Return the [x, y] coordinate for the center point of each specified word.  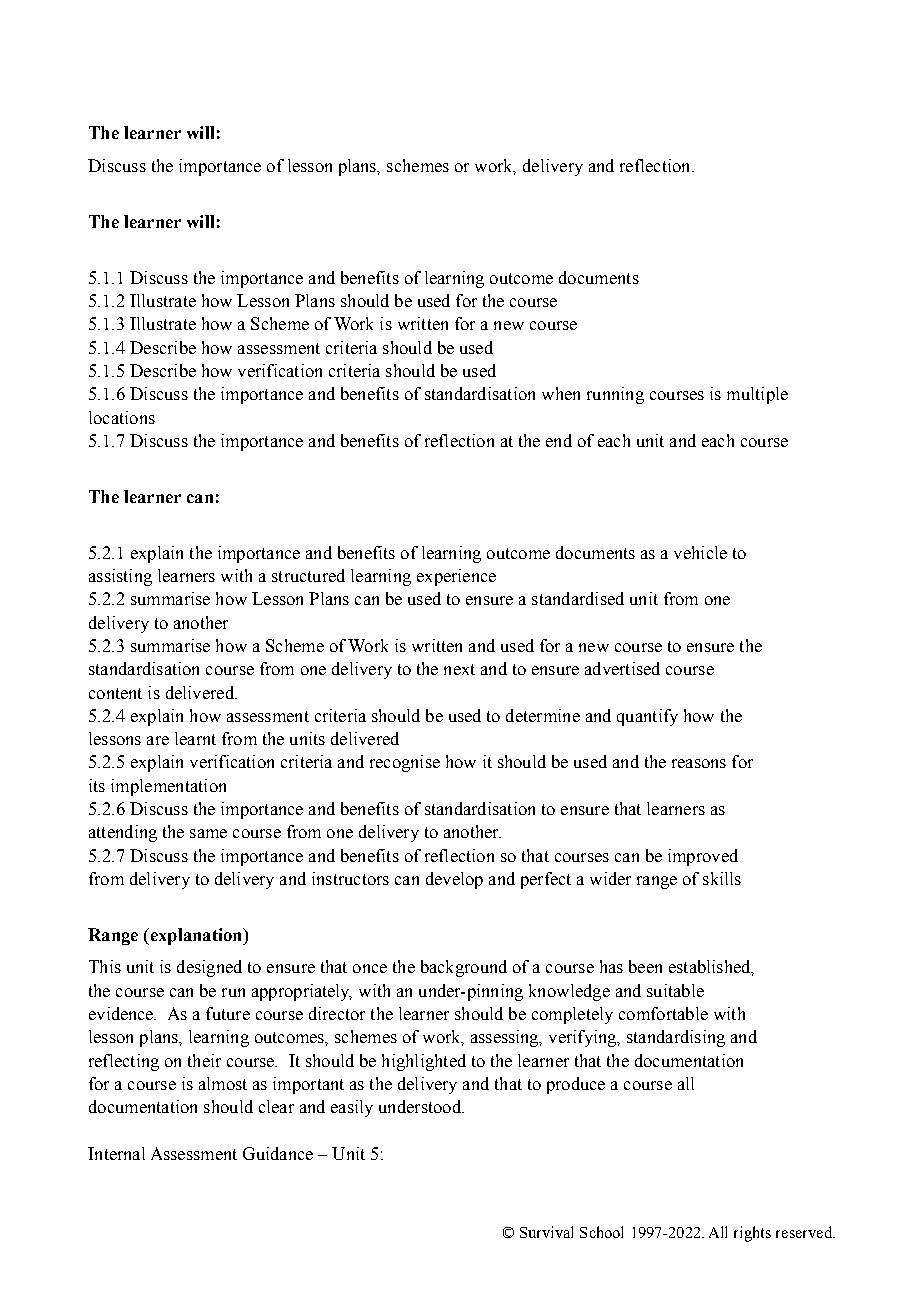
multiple [757, 395]
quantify [647, 717]
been [645, 966]
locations [122, 417]
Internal [116, 1153]
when [561, 393]
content [115, 693]
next [459, 669]
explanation [196, 936]
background [464, 968]
